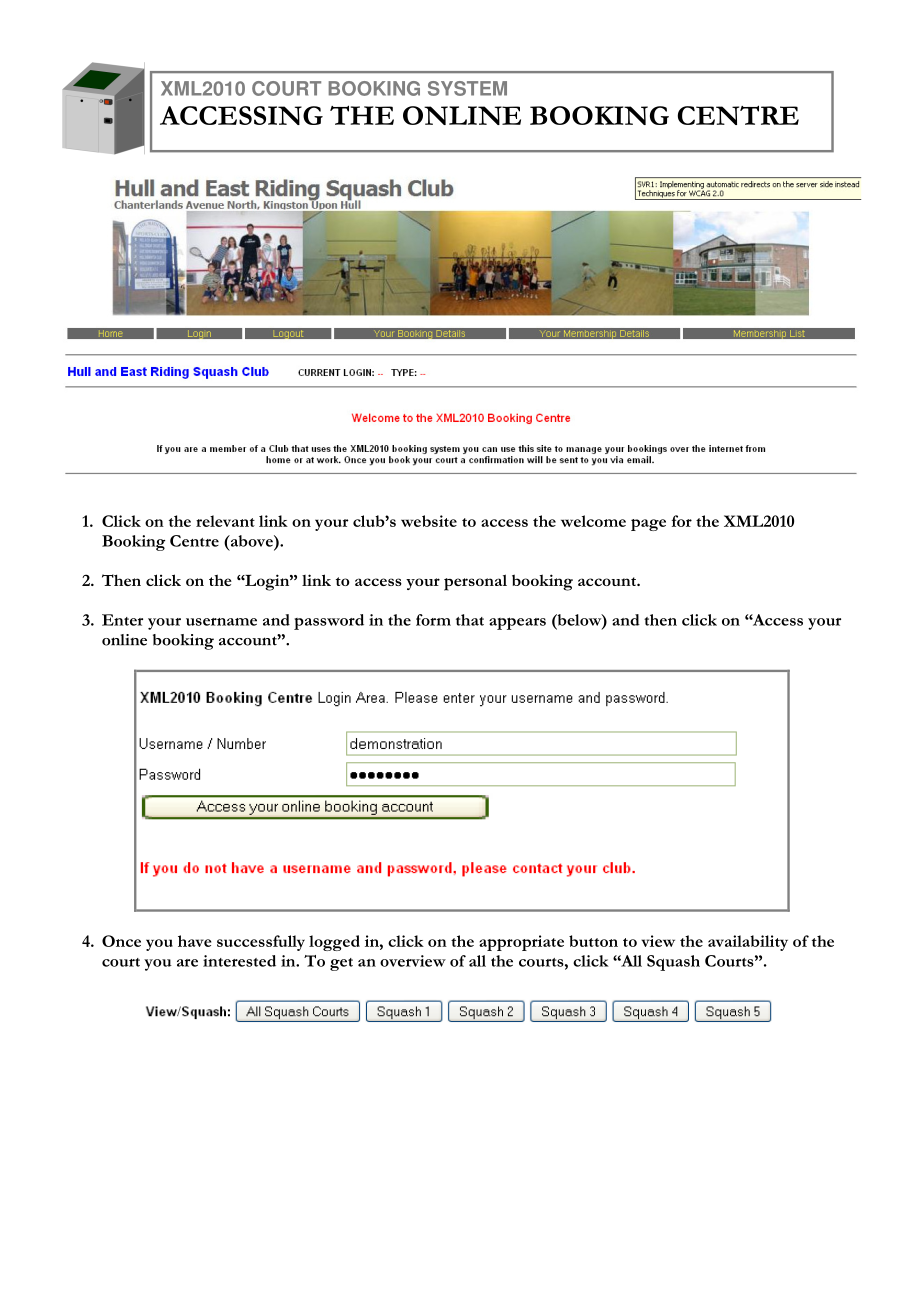  Describe the element at coordinates (673, 963) in the screenshot. I see `Squash` at that location.
